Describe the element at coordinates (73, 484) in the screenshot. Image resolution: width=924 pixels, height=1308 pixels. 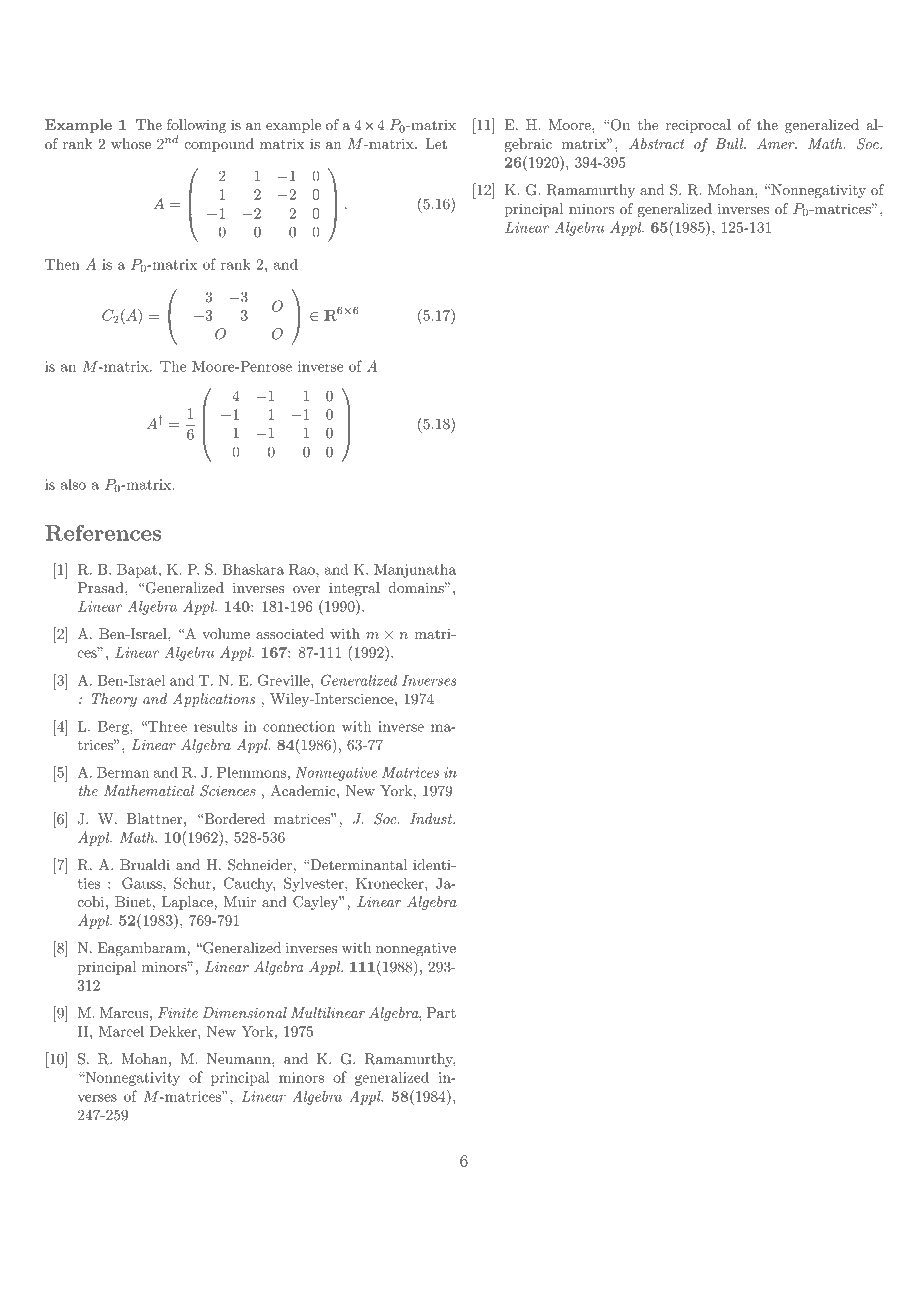
I see `also` at that location.
